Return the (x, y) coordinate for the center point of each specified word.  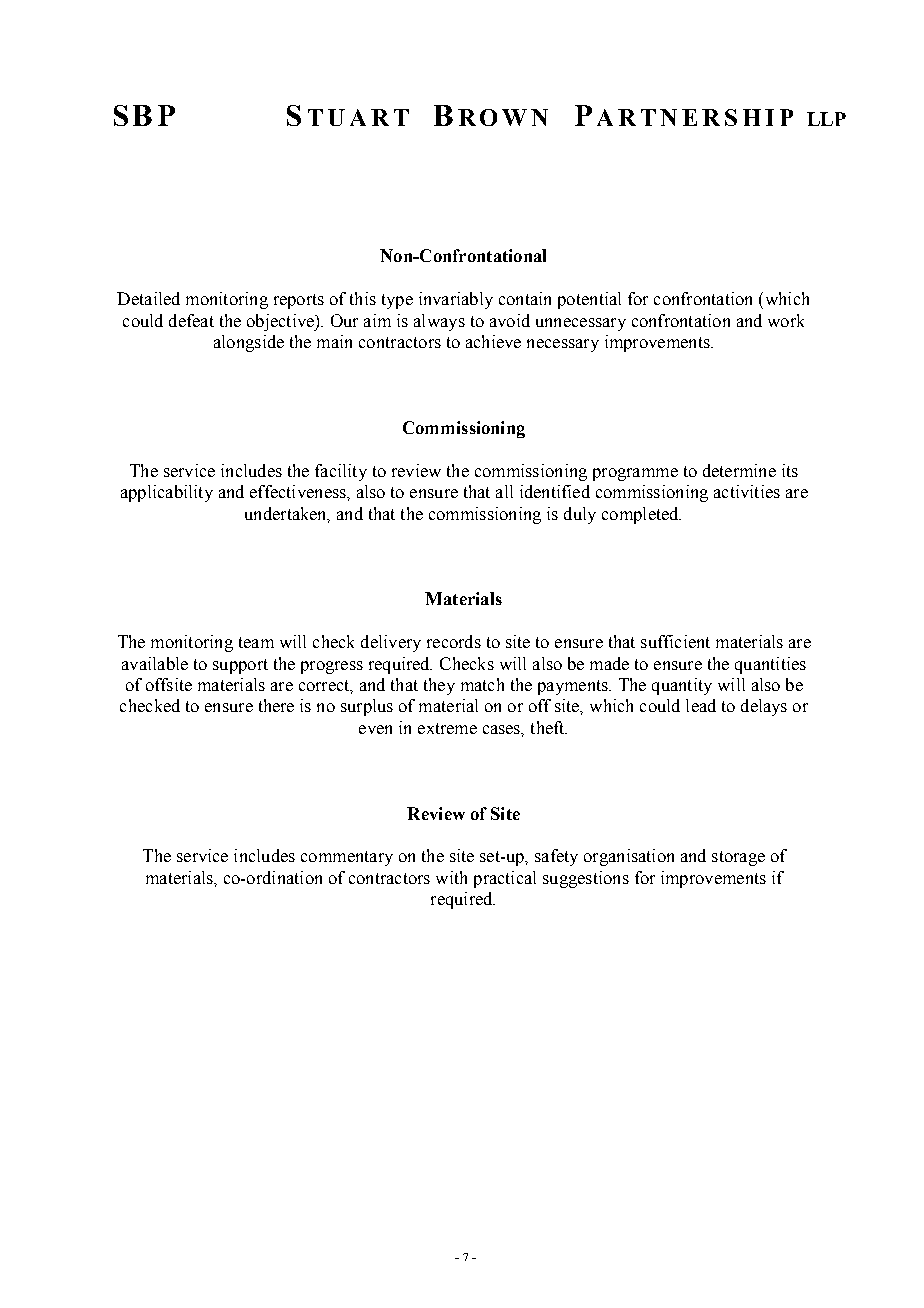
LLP (826, 119)
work (786, 320)
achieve (493, 341)
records (454, 641)
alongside (249, 343)
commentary (347, 858)
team (256, 642)
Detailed (148, 298)
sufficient (675, 641)
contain (525, 298)
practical (505, 879)
